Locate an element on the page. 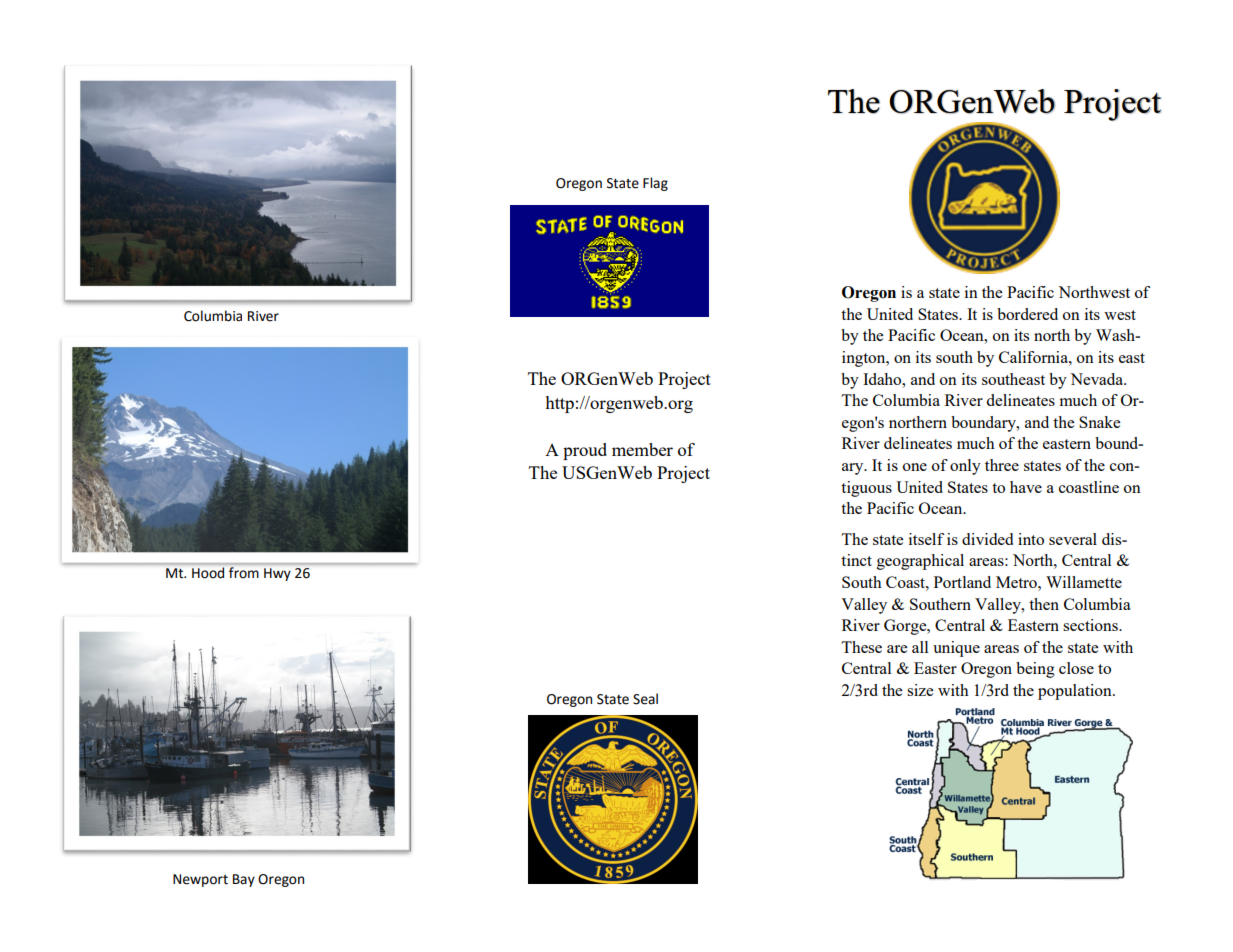 The height and width of the image is (952, 1233). bordered is located at coordinates (1027, 314).
